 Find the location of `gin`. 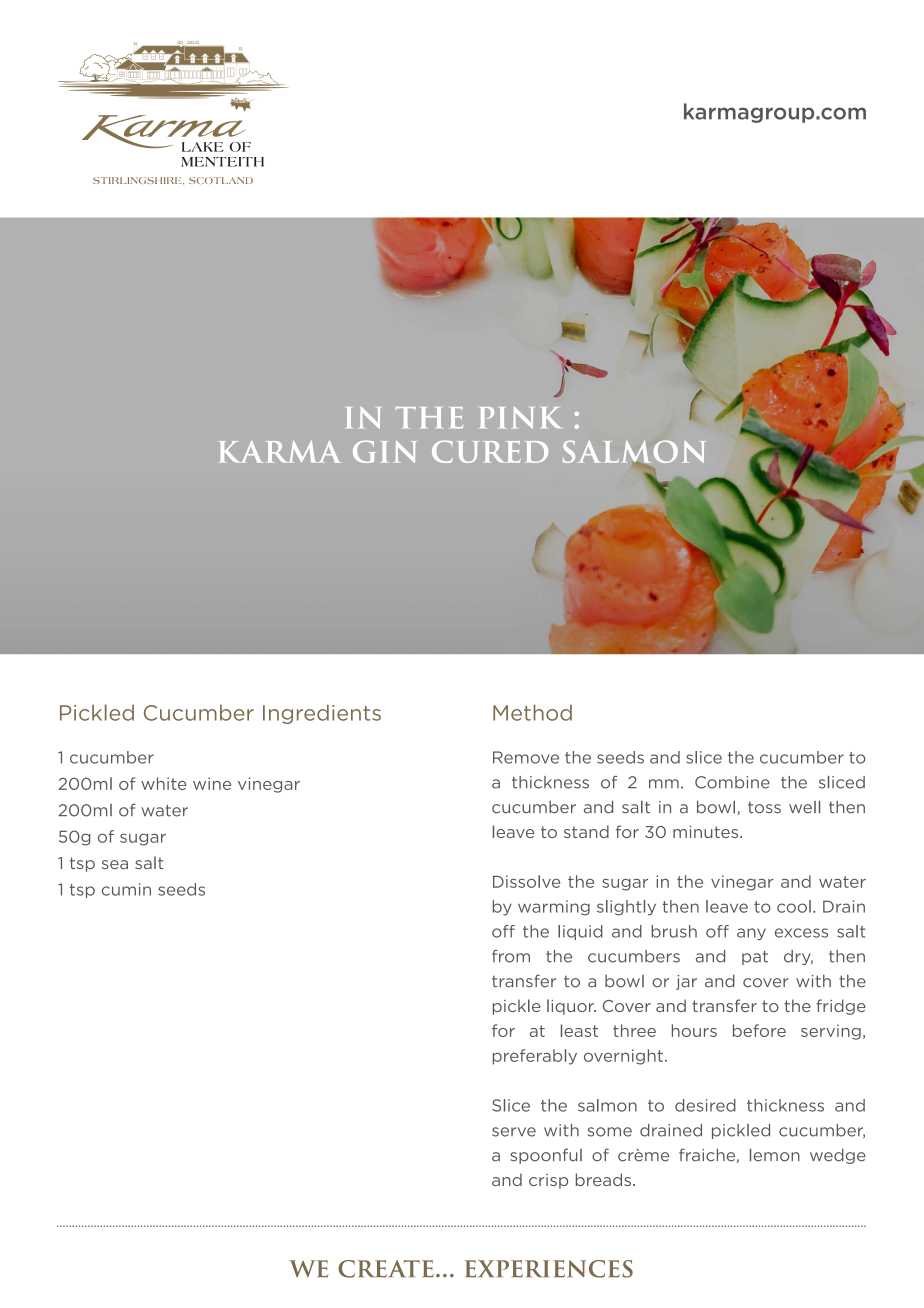

gin is located at coordinates (385, 452).
